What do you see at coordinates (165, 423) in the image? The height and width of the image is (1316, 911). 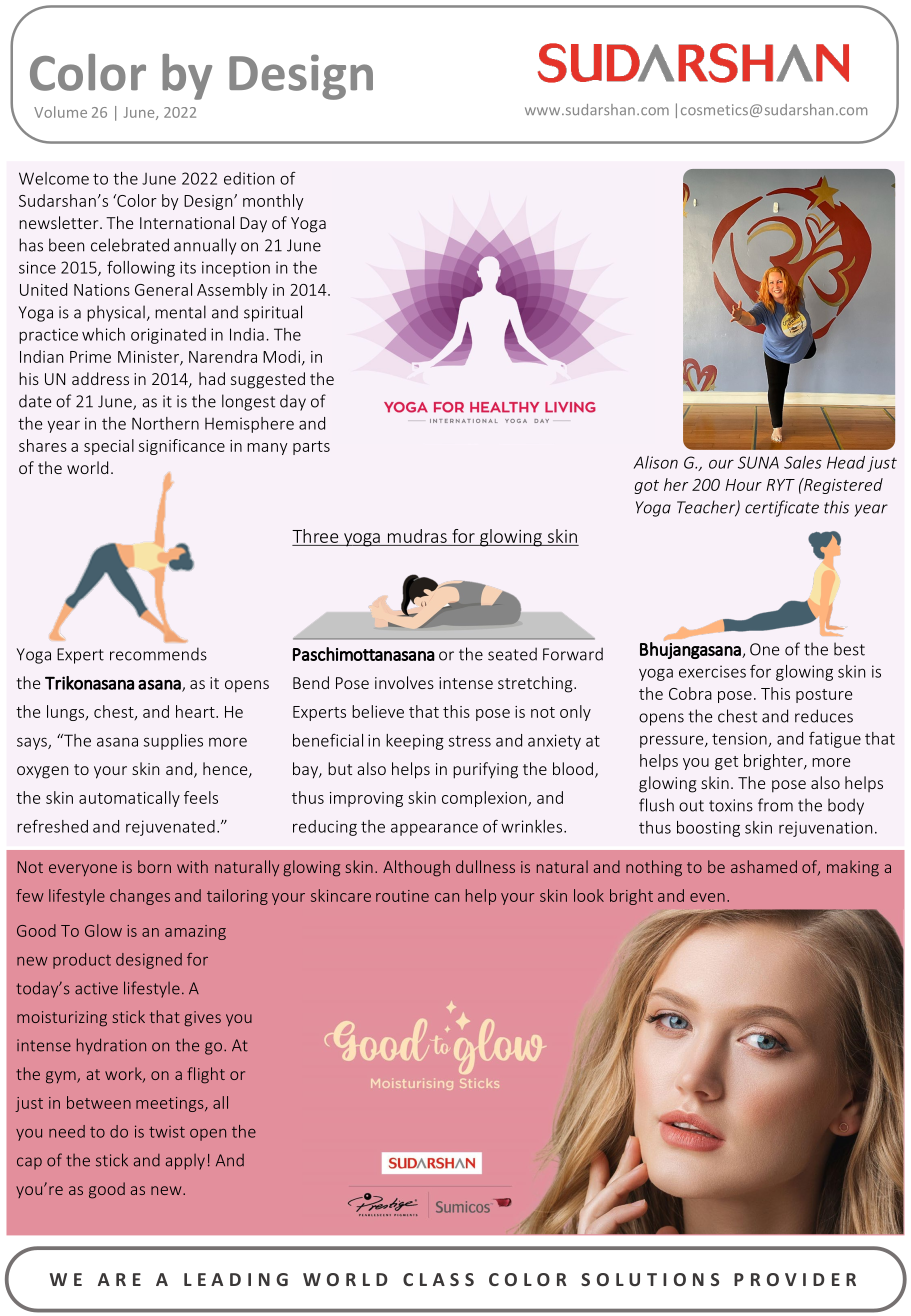 I see `Northern` at bounding box center [165, 423].
